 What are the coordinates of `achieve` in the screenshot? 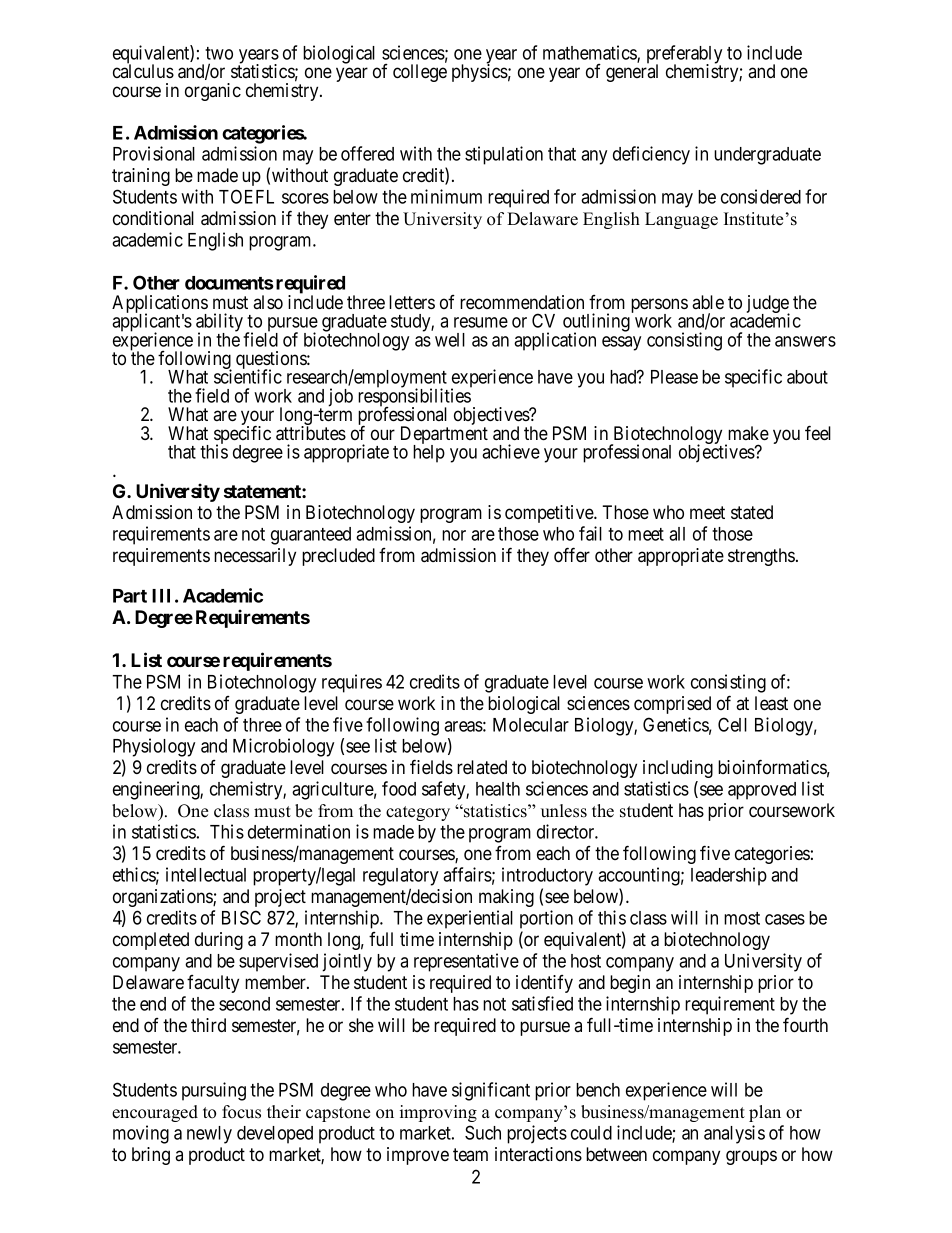 It's located at (511, 451).
